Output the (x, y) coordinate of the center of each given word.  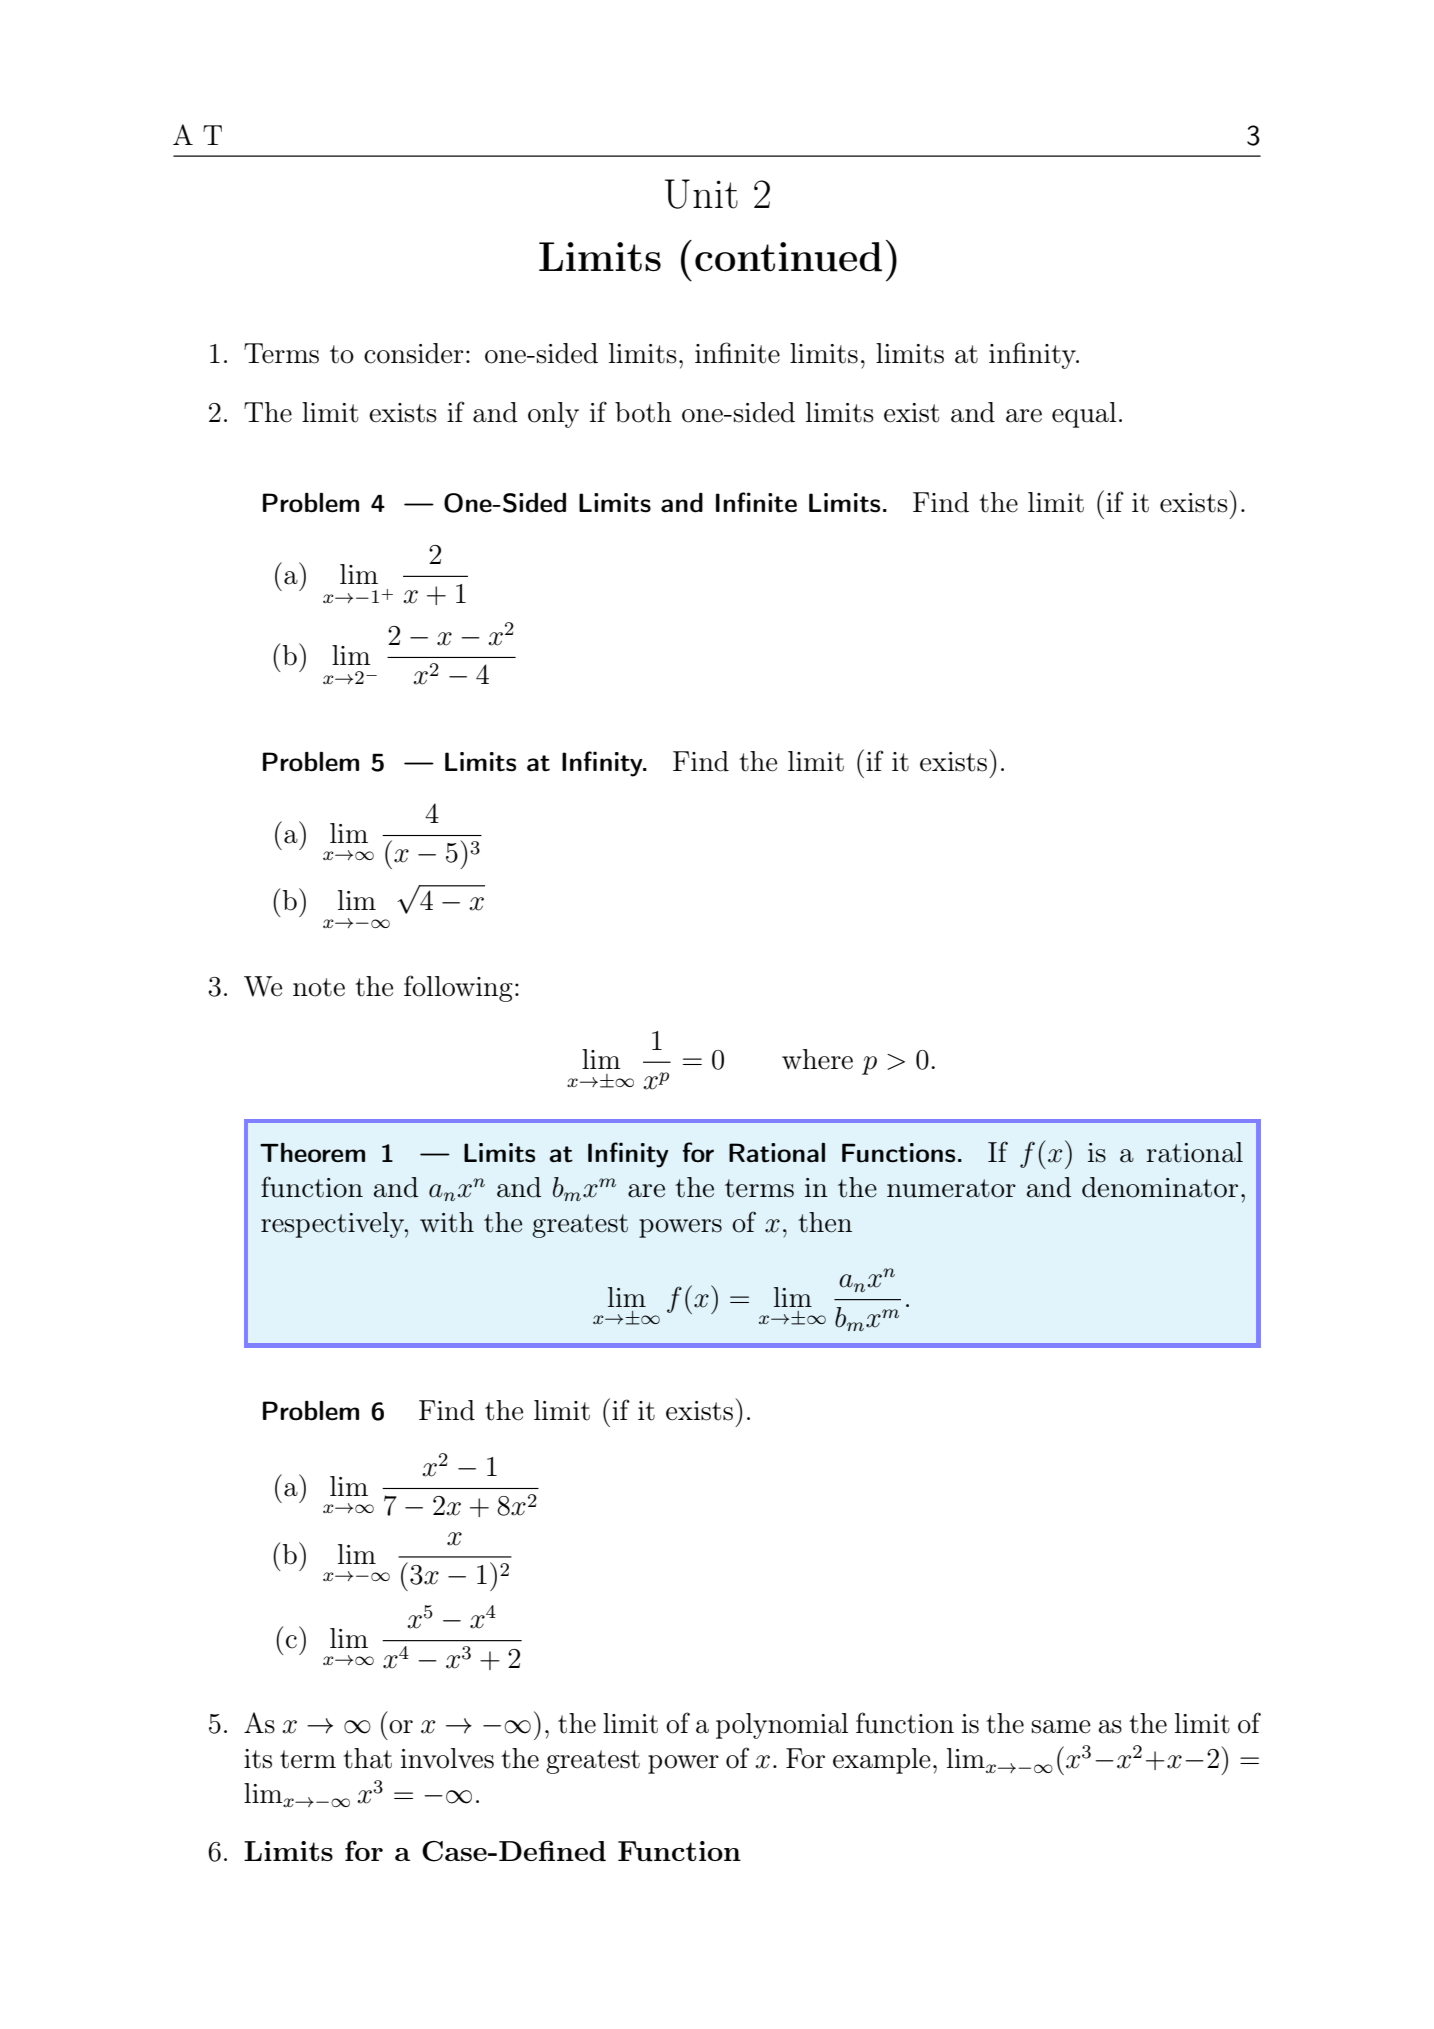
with (447, 1222)
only (553, 415)
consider (413, 353)
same (1061, 1727)
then (825, 1222)
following (458, 988)
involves (447, 1758)
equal (1084, 415)
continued (788, 257)
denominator (1160, 1187)
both (643, 412)
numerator (951, 1188)
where (817, 1059)
